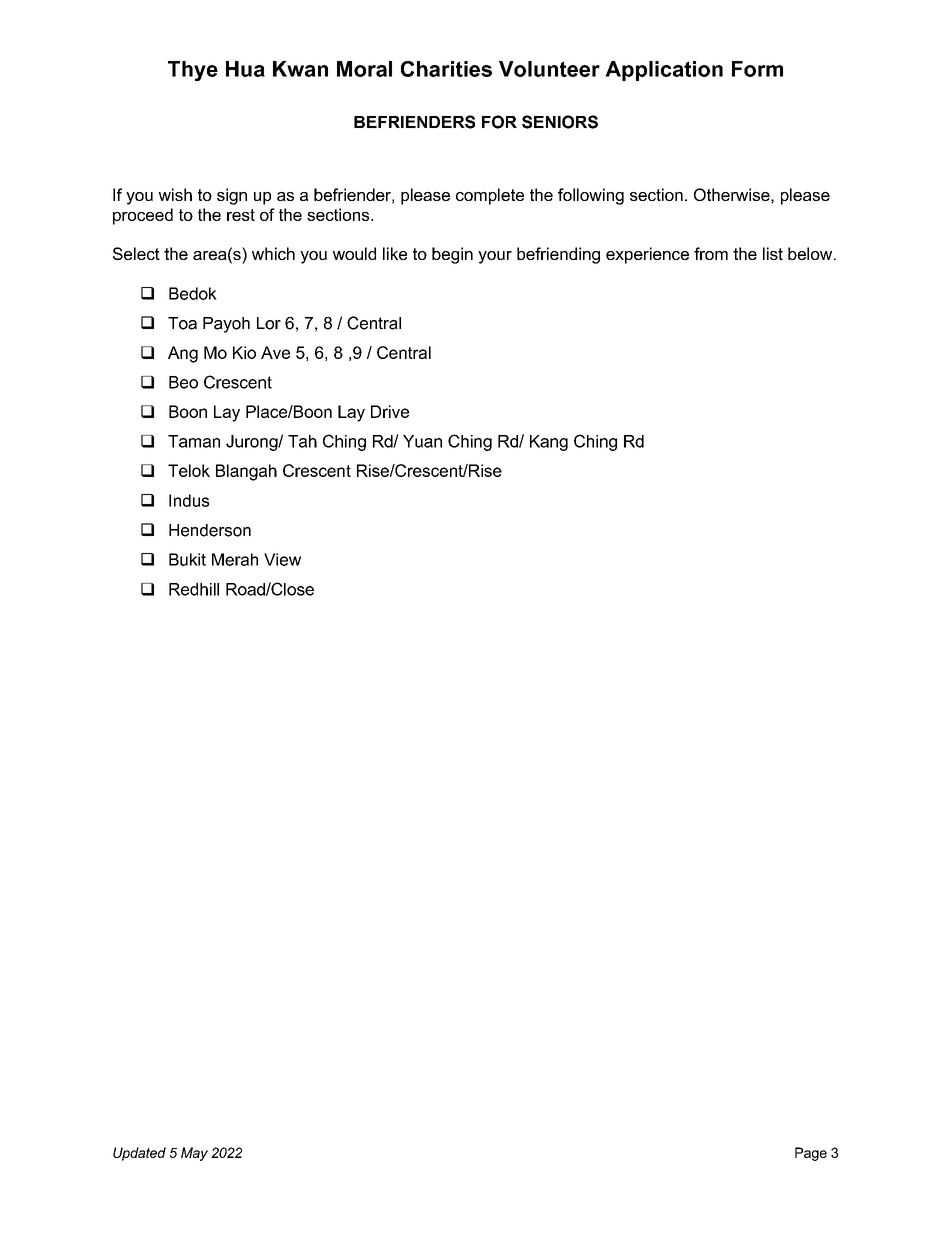  Describe the element at coordinates (757, 69) in the image. I see `Form` at that location.
